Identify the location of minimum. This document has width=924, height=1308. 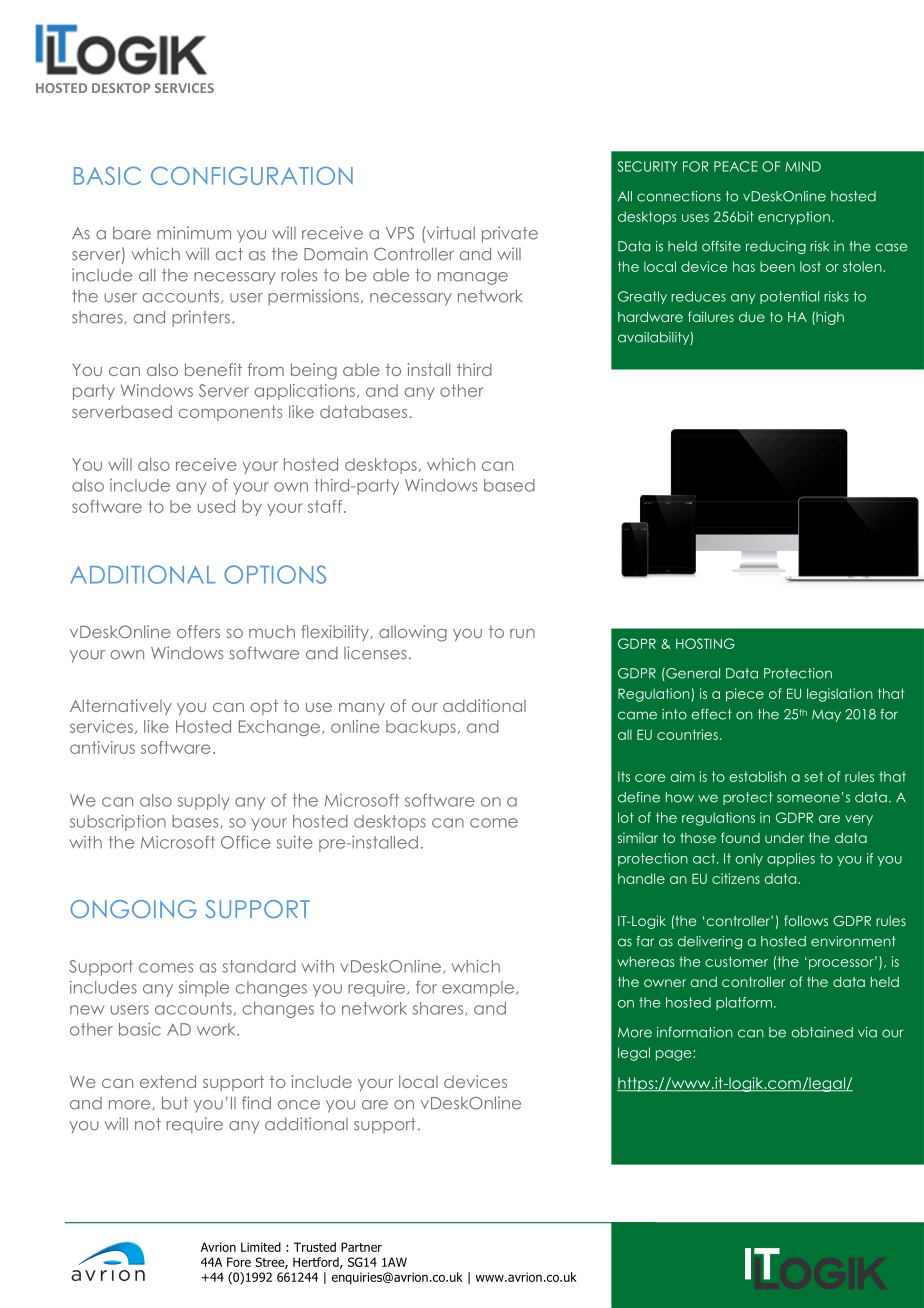
(194, 233).
